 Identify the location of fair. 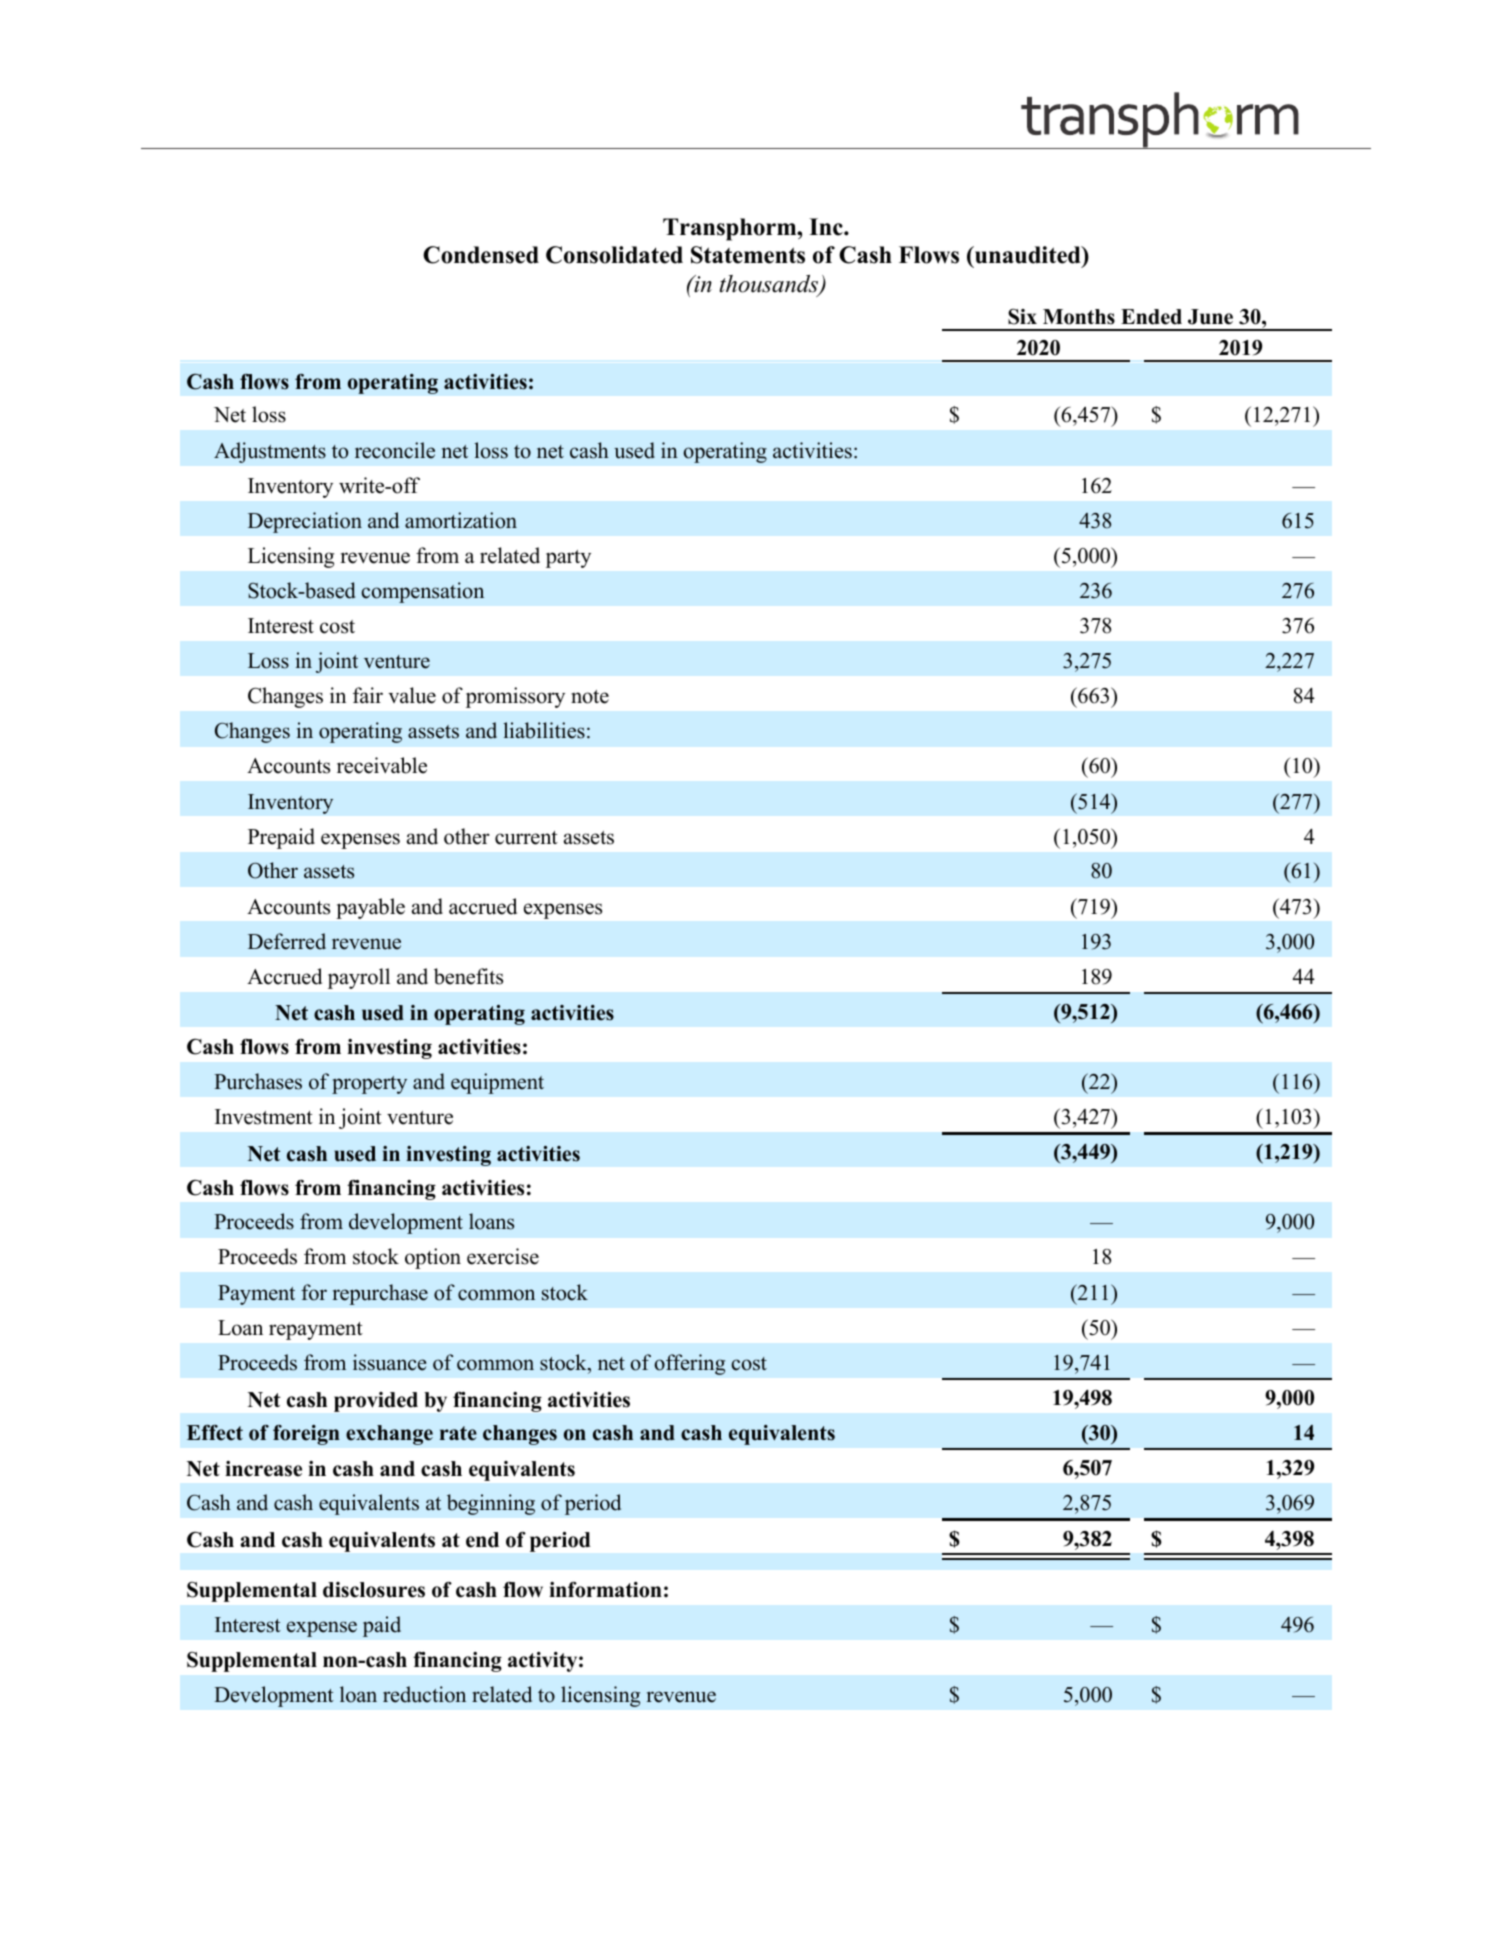
(368, 695).
